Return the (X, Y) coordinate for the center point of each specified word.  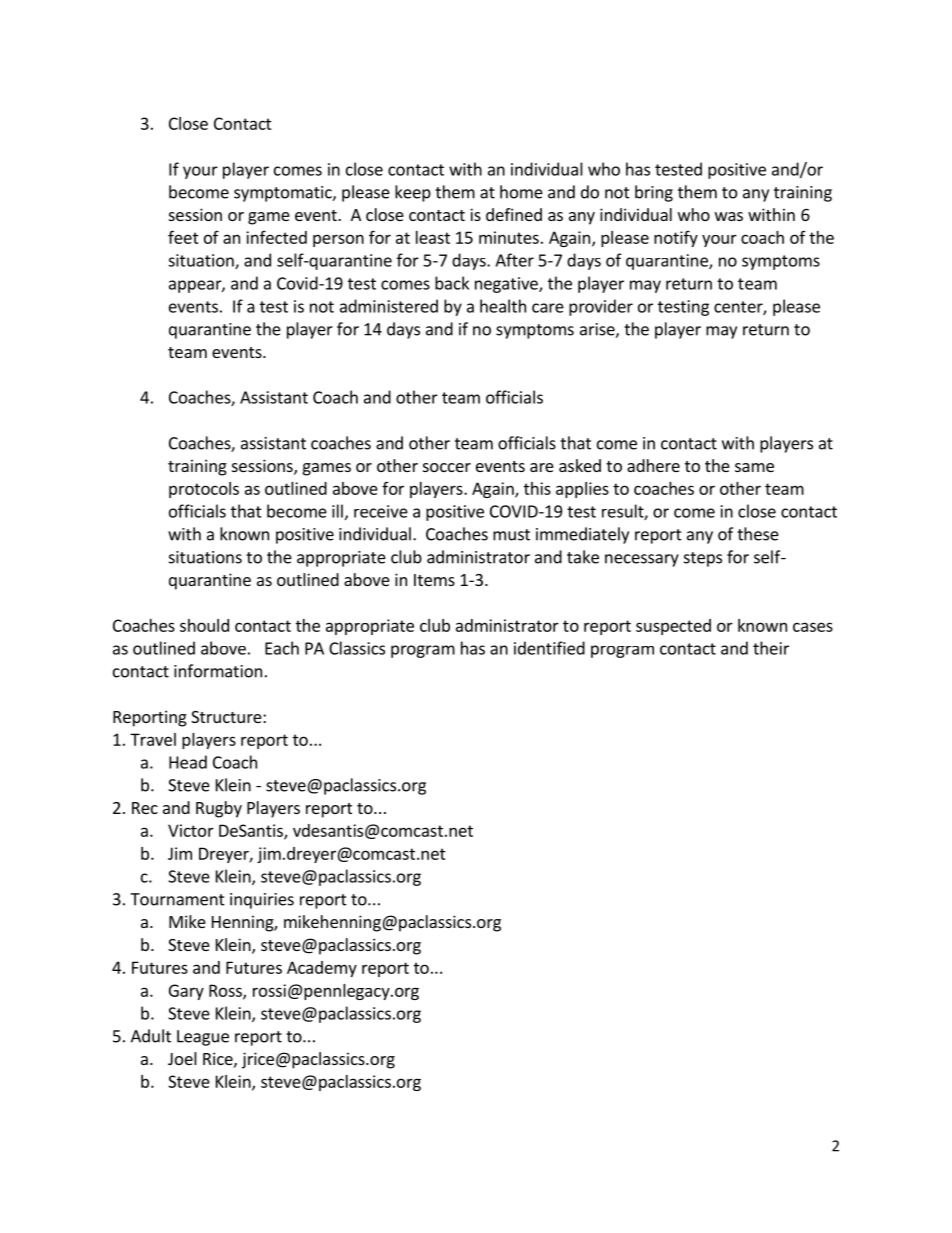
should (204, 625)
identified (549, 648)
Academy (322, 969)
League (203, 1038)
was (729, 216)
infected (276, 237)
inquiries (262, 901)
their (771, 648)
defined (514, 214)
